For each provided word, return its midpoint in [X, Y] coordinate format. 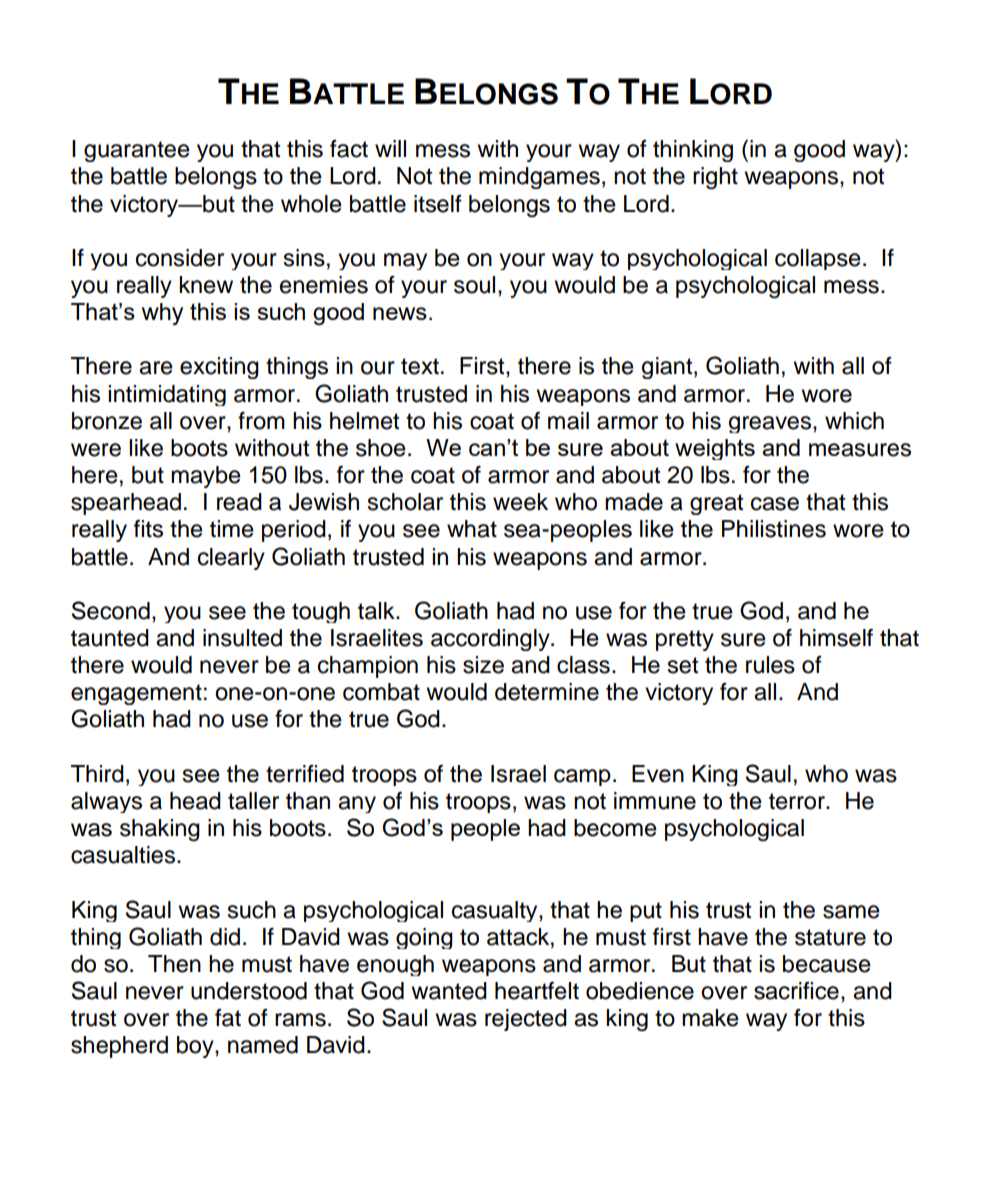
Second [111, 610]
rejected [526, 1020]
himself [836, 638]
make [710, 1018]
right [715, 178]
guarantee [137, 151]
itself [438, 204]
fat [228, 1018]
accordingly [491, 640]
